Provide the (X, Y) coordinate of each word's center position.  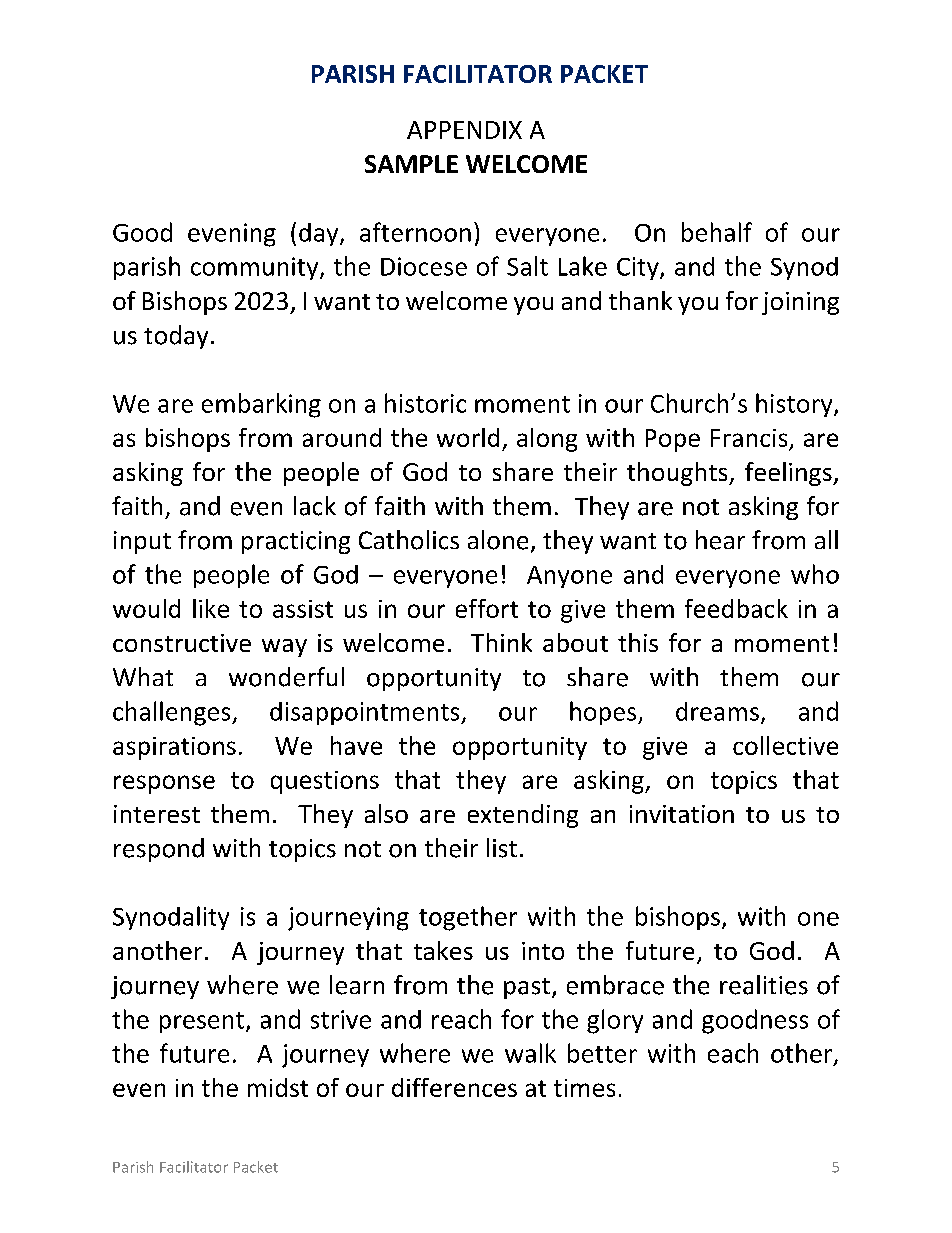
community (256, 268)
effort (487, 608)
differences (454, 1087)
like (211, 608)
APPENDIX (464, 130)
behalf (717, 232)
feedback (736, 608)
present (203, 1022)
